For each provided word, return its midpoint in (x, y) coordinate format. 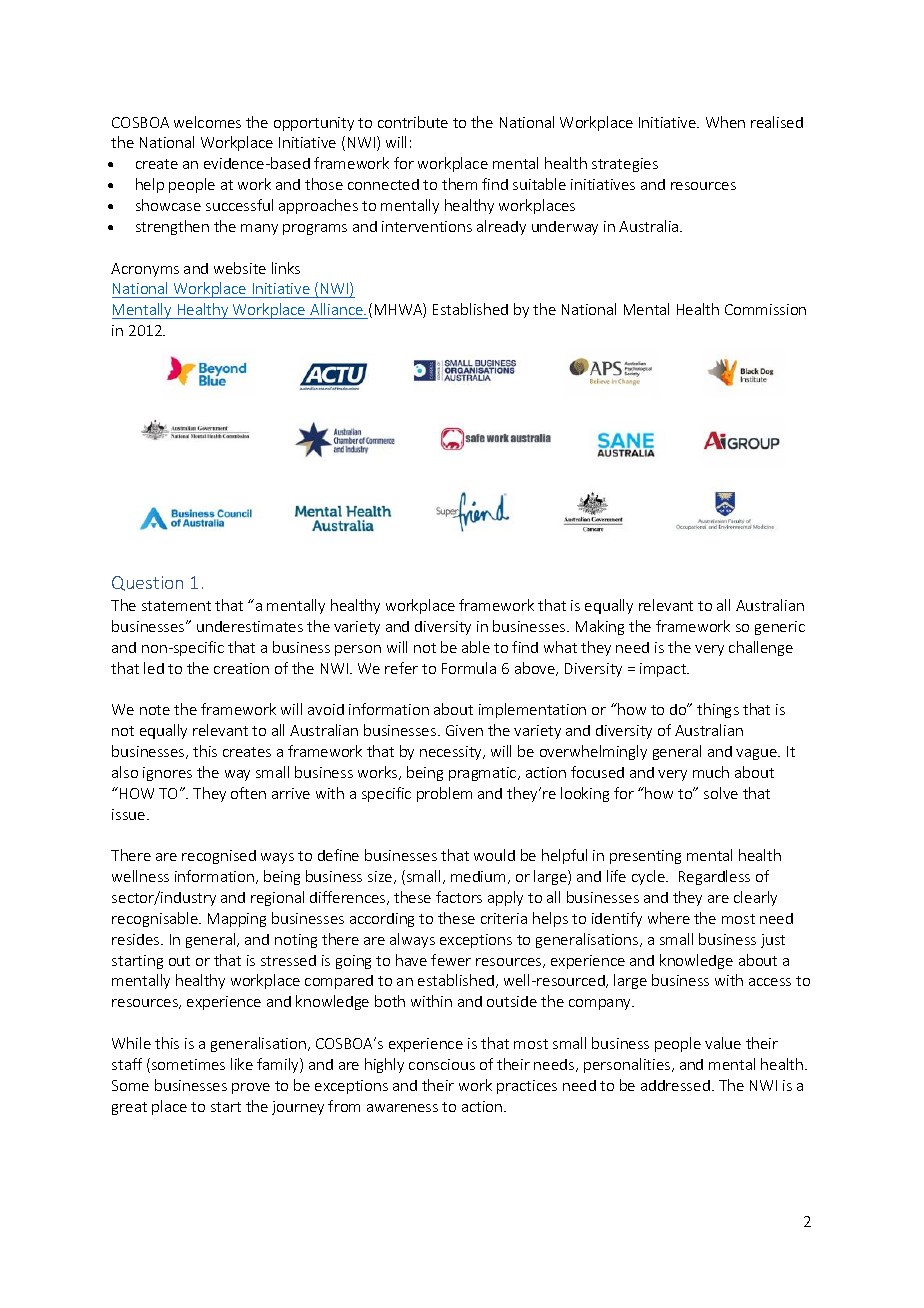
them (459, 184)
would (494, 855)
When (725, 122)
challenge (761, 648)
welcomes (207, 122)
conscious (442, 1064)
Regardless (714, 877)
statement (176, 606)
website (240, 268)
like (242, 1064)
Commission (765, 309)
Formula (469, 668)
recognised (219, 857)
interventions (427, 226)
